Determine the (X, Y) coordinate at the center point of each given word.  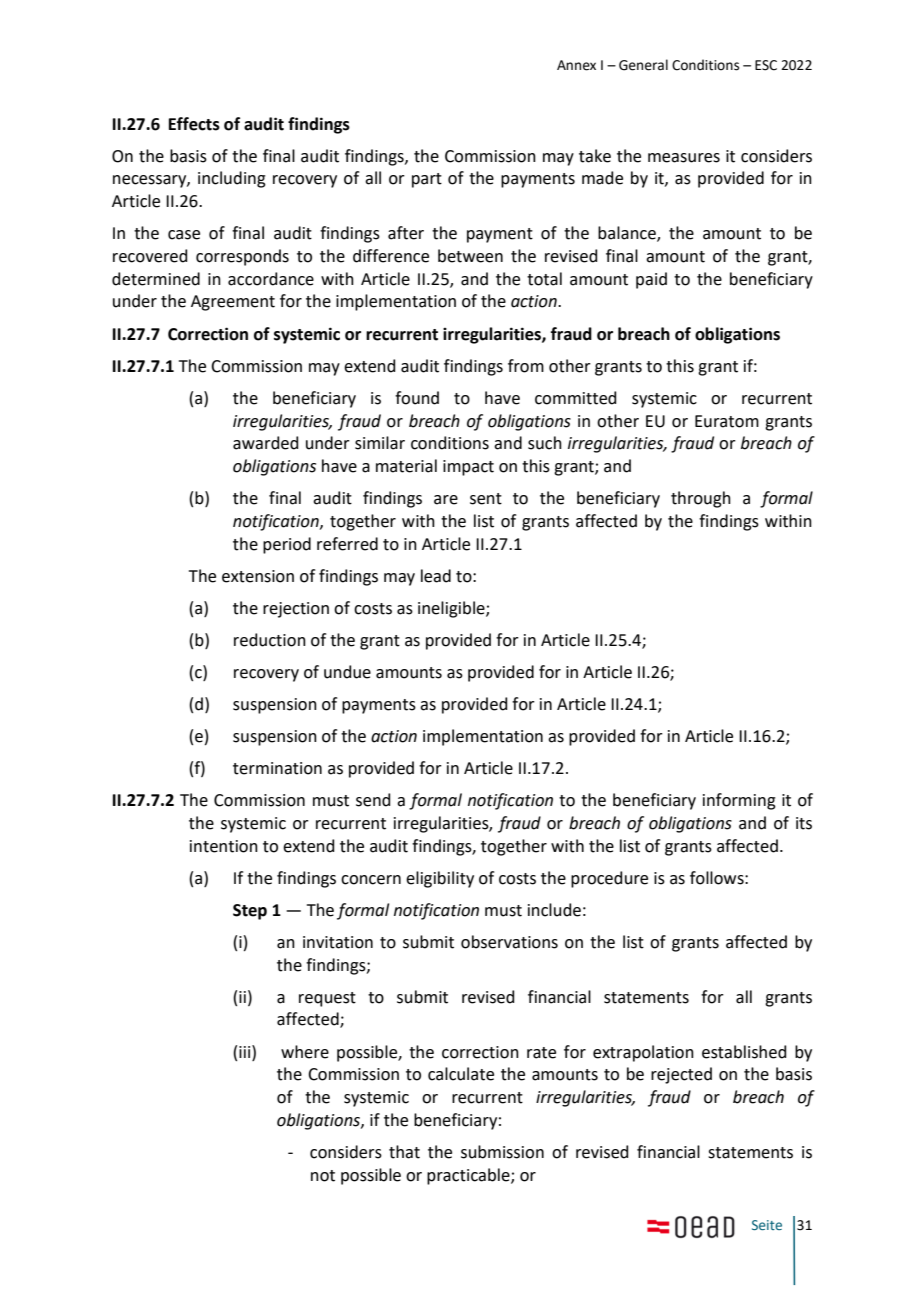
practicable (469, 1176)
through (701, 499)
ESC (766, 65)
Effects (194, 124)
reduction (270, 640)
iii (246, 1051)
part (427, 180)
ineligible (452, 609)
